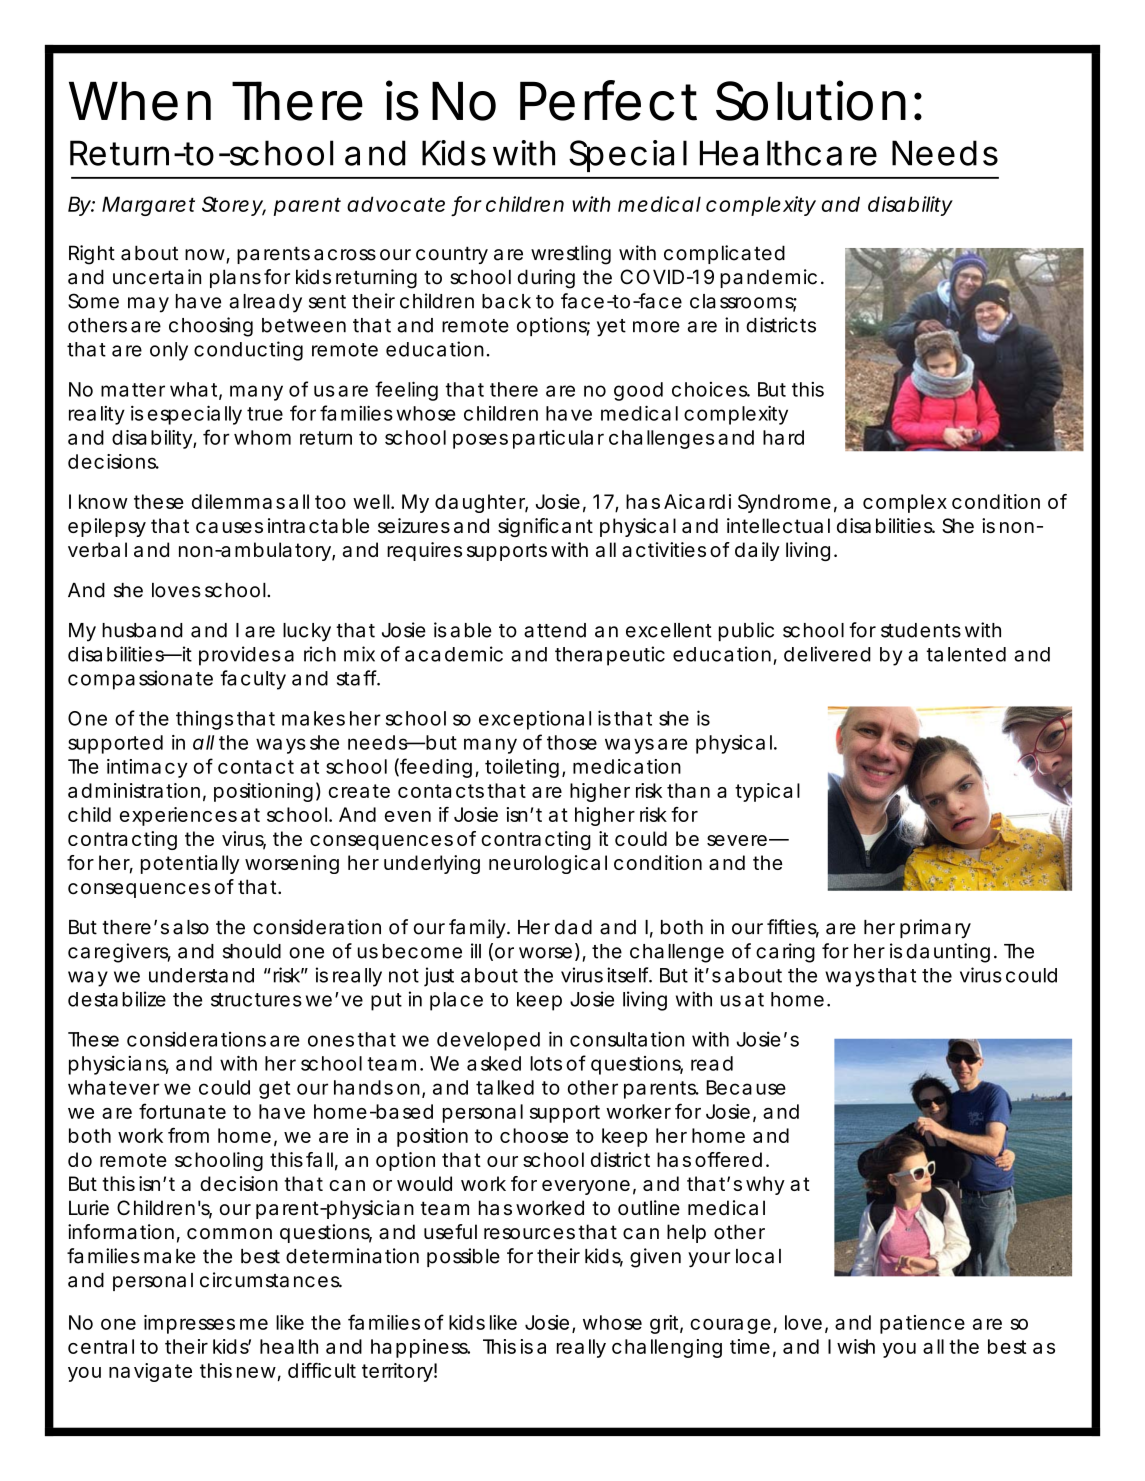 This page has width=1145, height=1481. What do you see at coordinates (608, 100) in the page?
I see `Perfect` at bounding box center [608, 100].
